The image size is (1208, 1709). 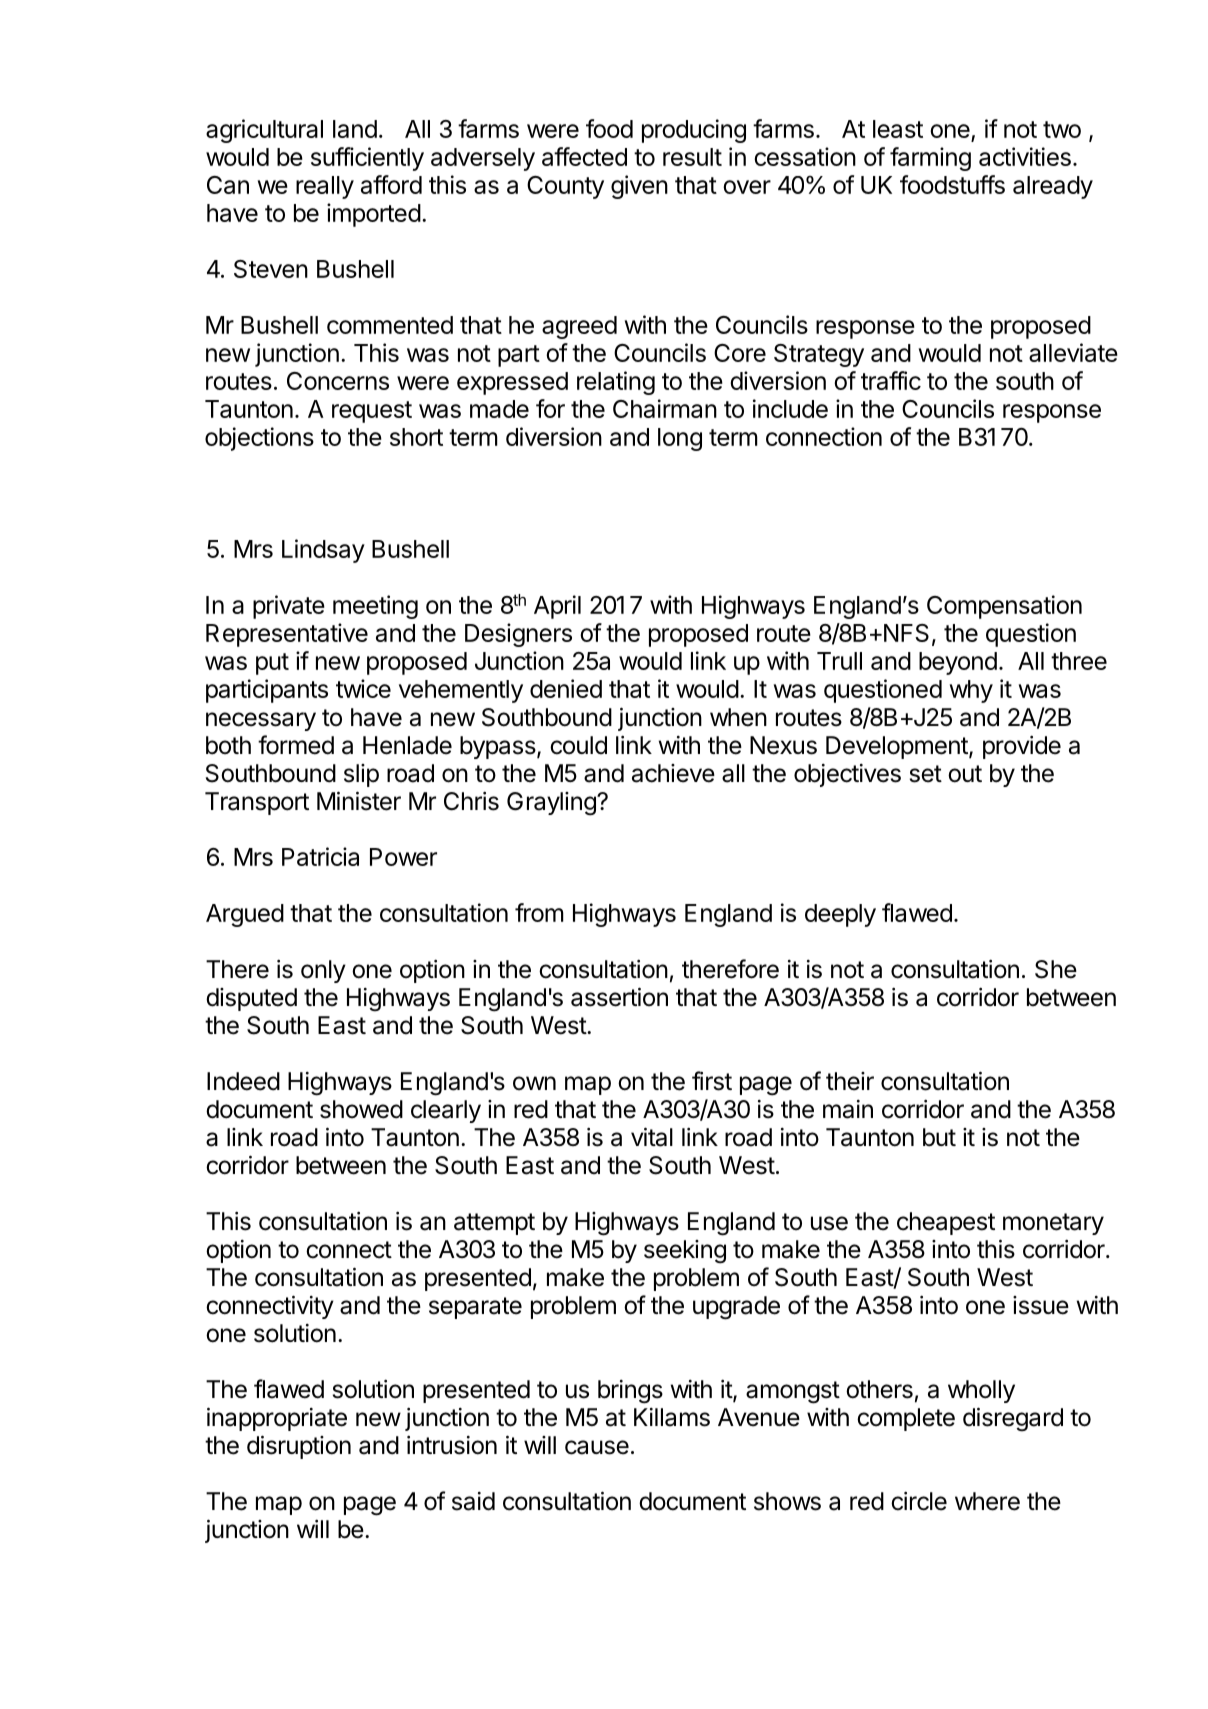 What do you see at coordinates (597, 1447) in the image?
I see `cause` at bounding box center [597, 1447].
